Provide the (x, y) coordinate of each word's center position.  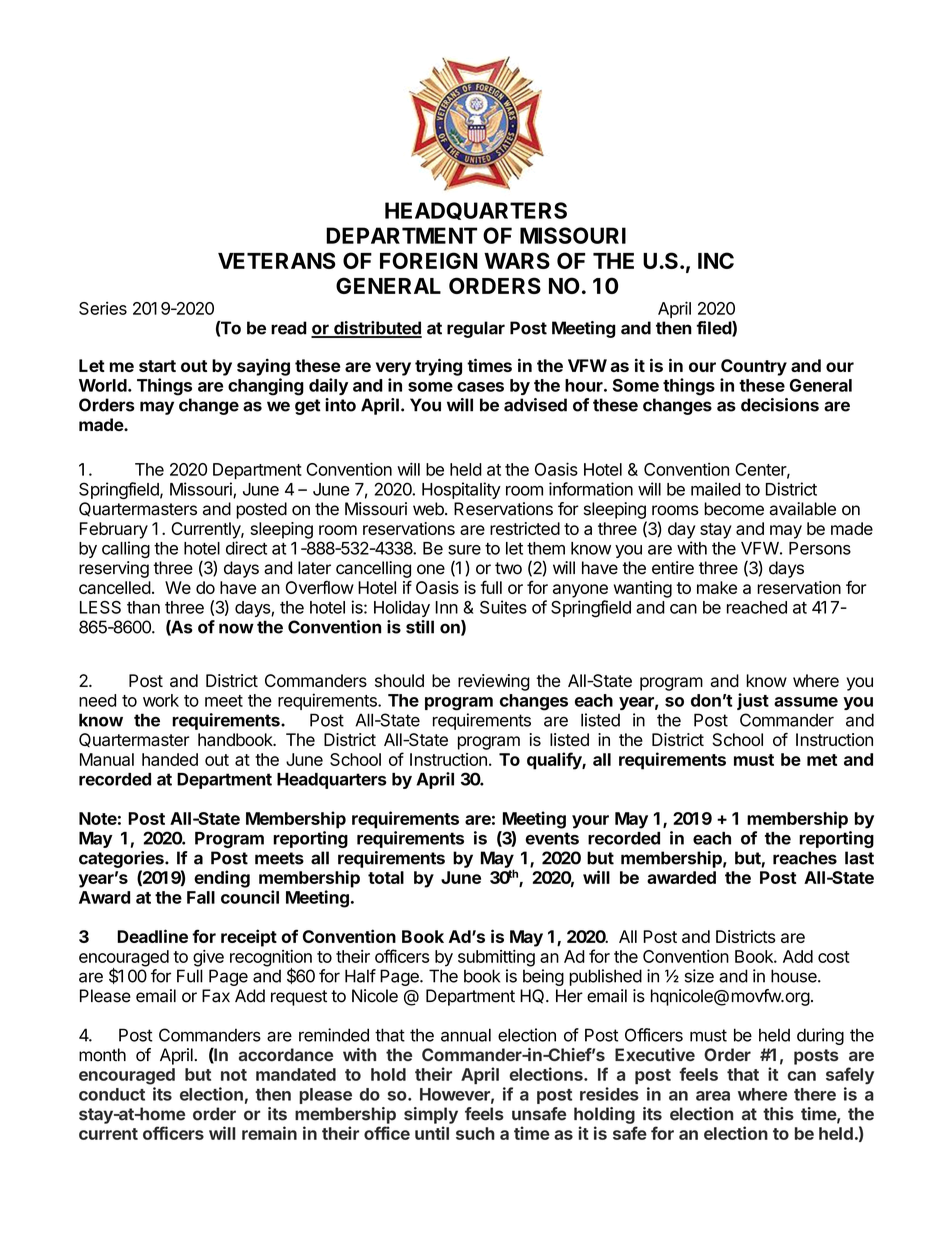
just (753, 701)
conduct (112, 1094)
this (778, 1114)
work (161, 700)
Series (103, 308)
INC (716, 260)
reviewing (494, 682)
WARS (517, 260)
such (475, 1133)
